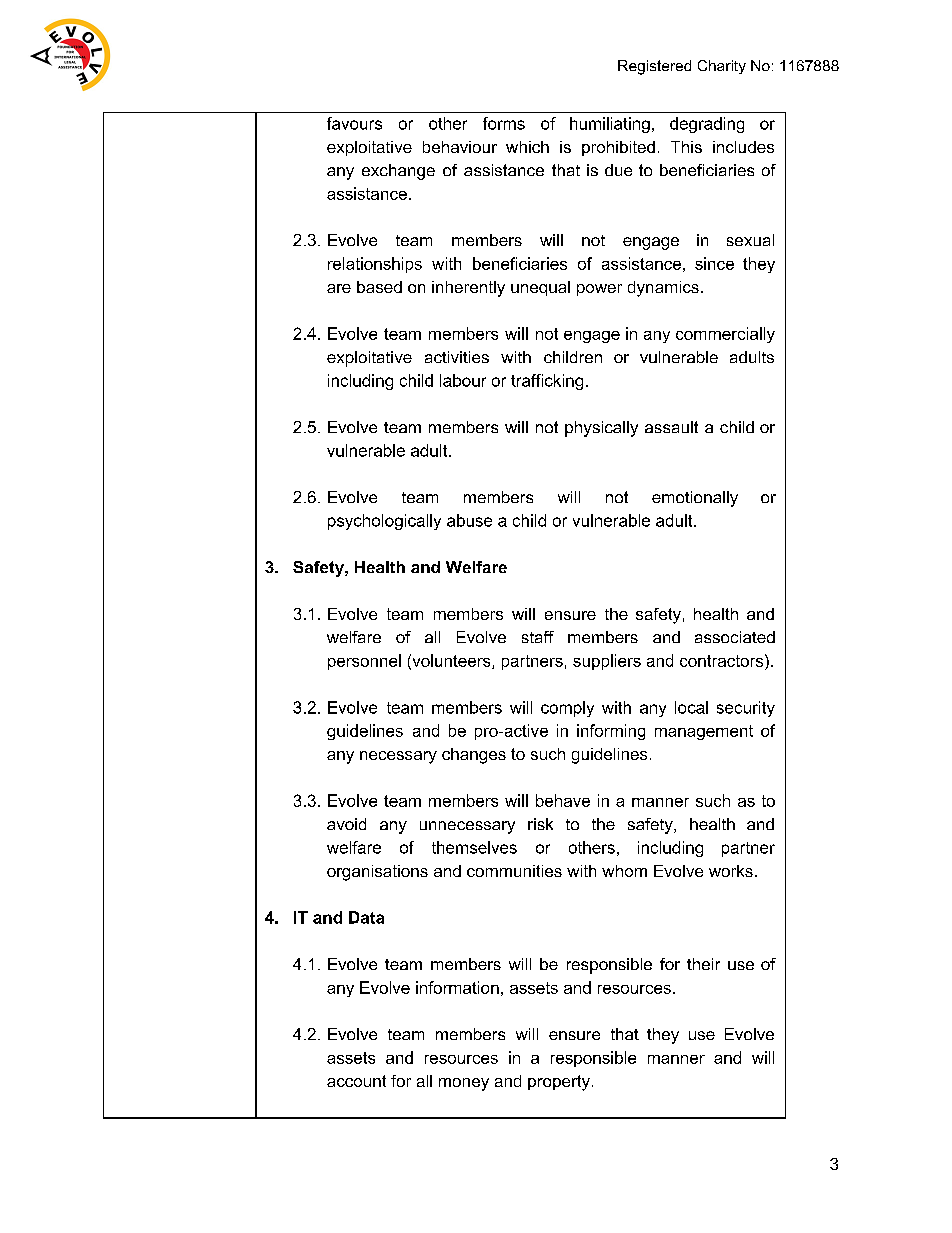 This screenshot has width=952, height=1233. I want to click on physically, so click(601, 429).
